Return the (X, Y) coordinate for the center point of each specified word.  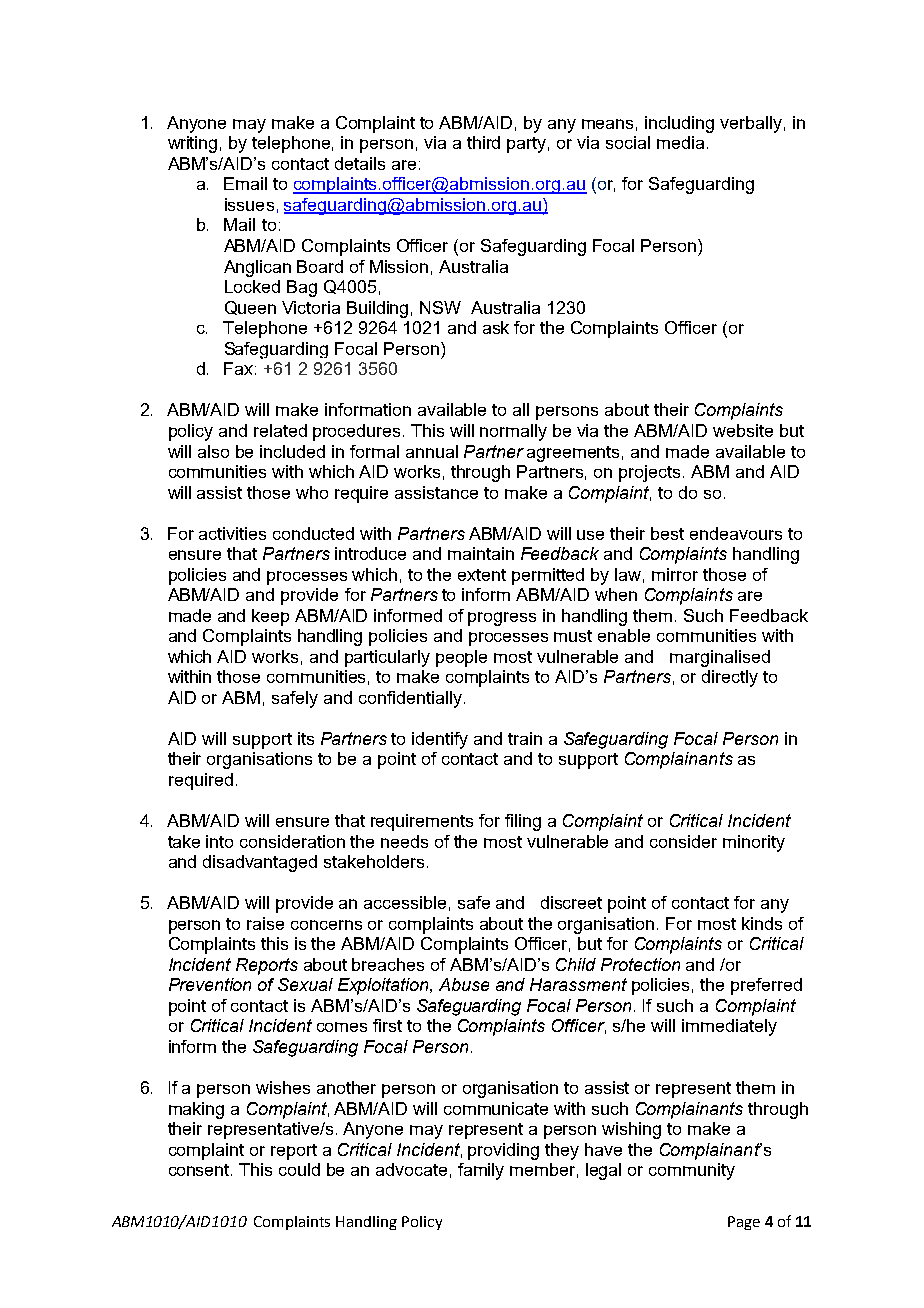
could (299, 1169)
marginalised (720, 658)
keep (270, 617)
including (679, 124)
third (483, 142)
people (461, 658)
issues (249, 204)
